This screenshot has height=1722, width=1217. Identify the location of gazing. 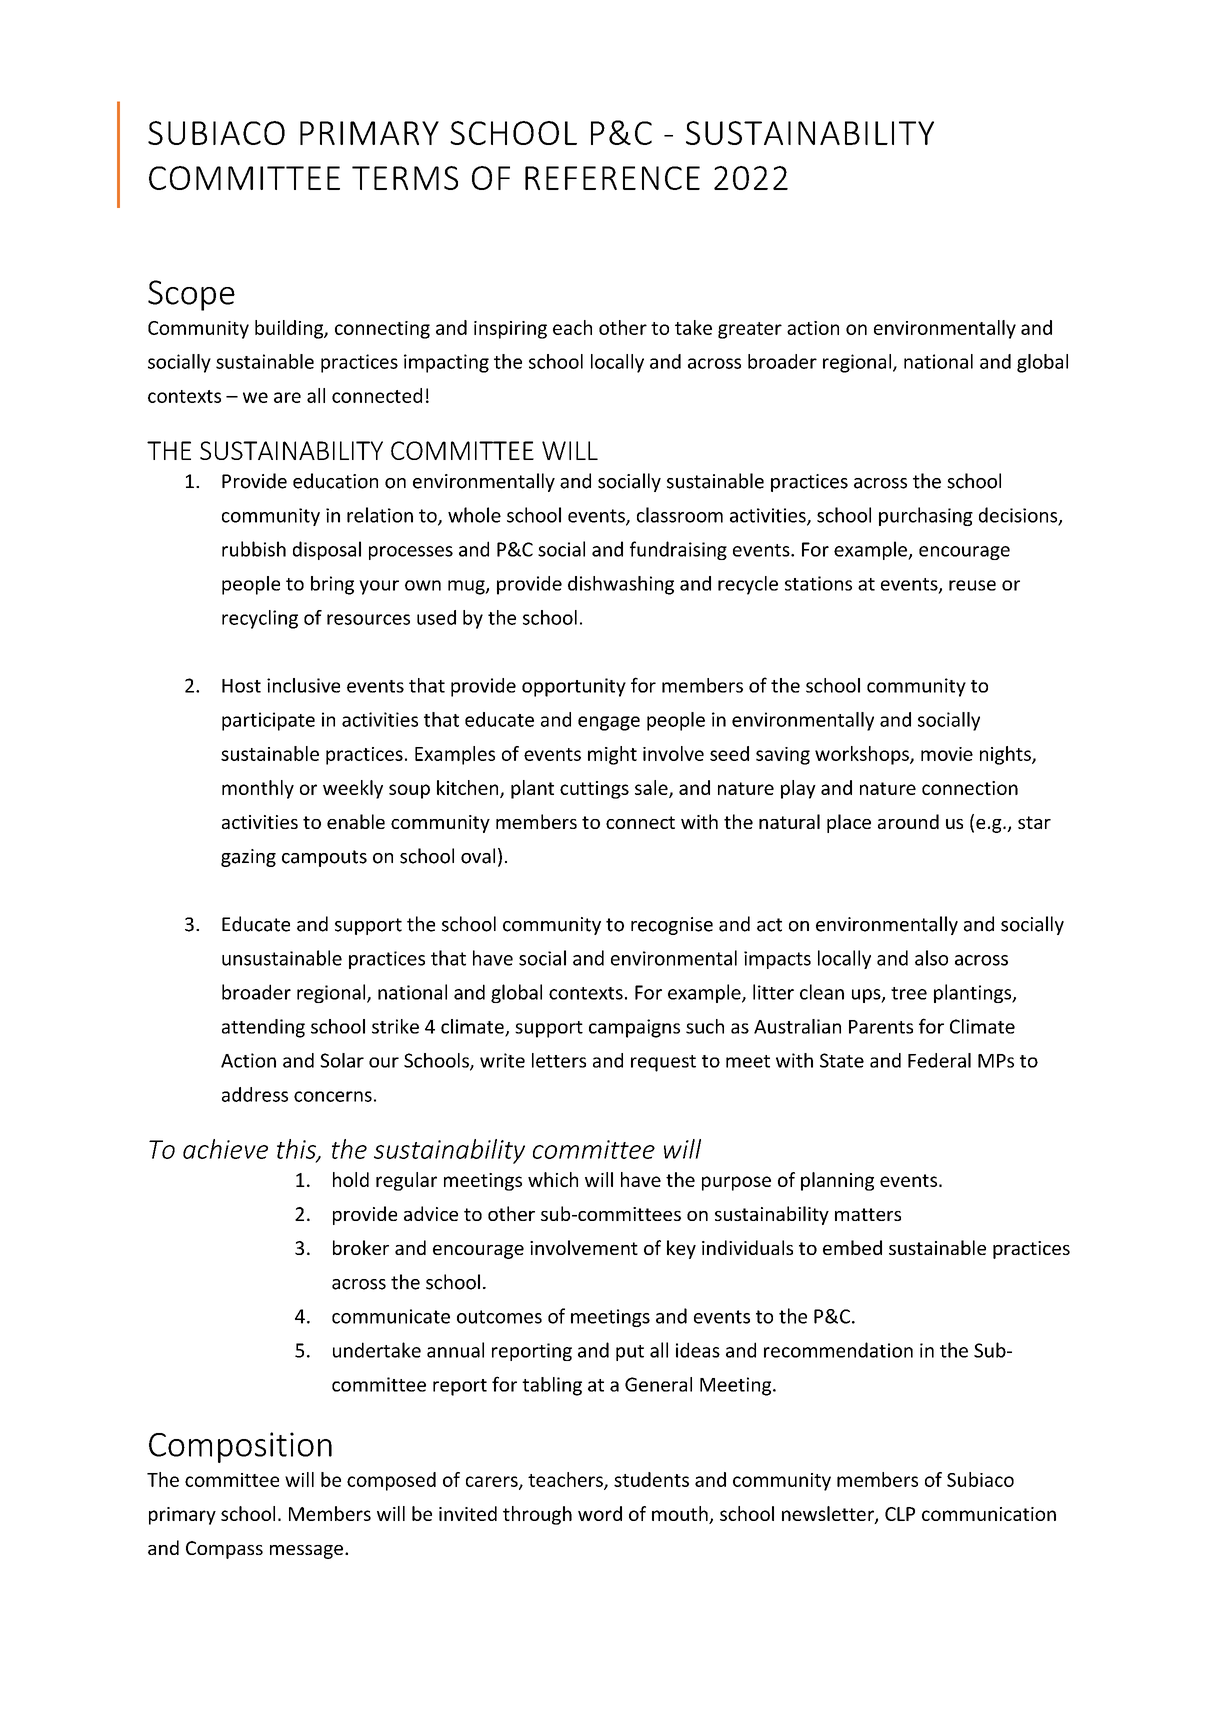
(248, 858).
